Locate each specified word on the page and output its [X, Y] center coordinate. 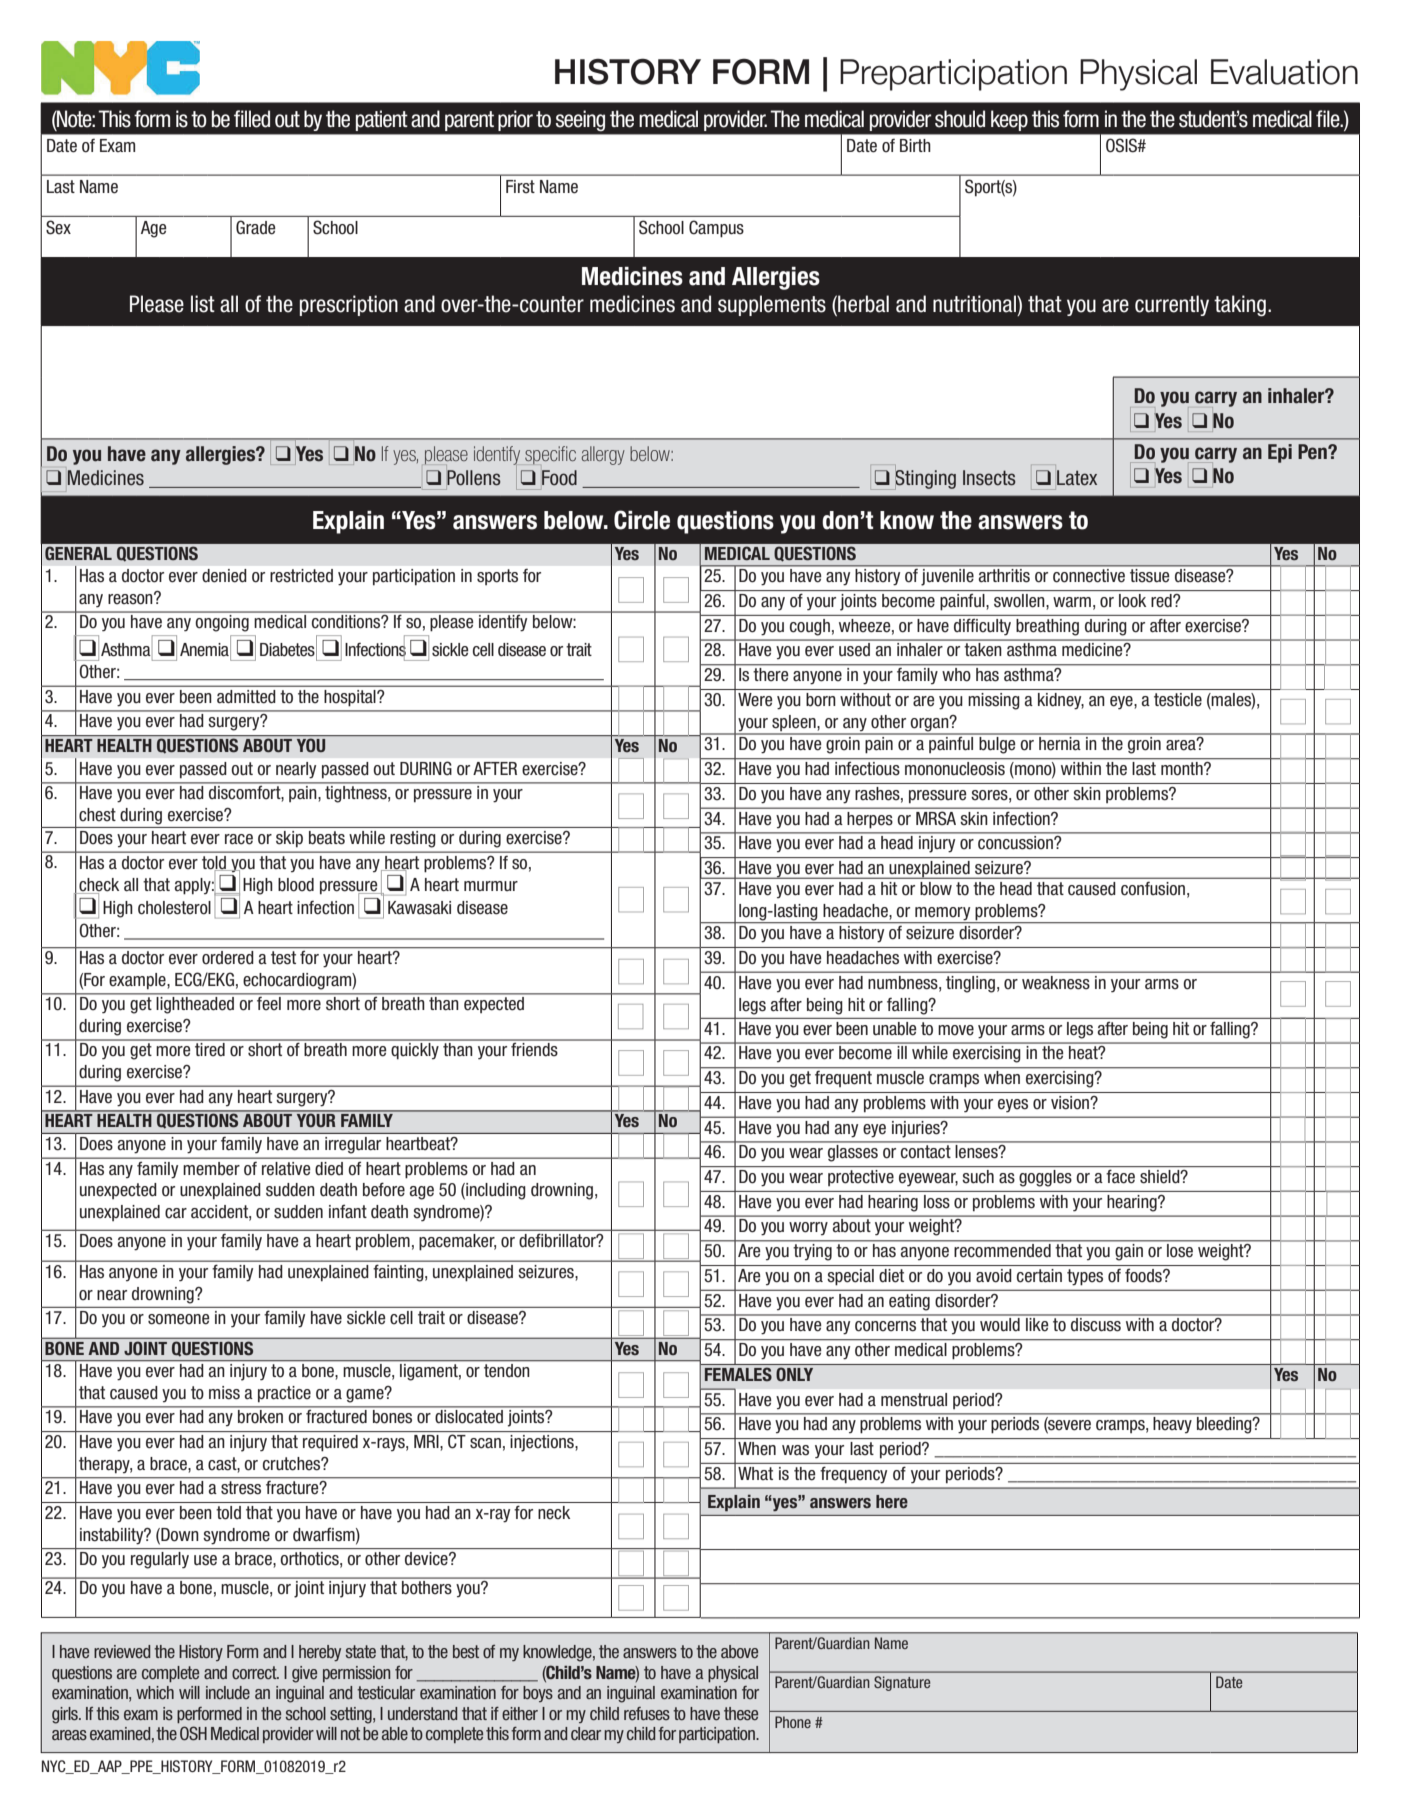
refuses [647, 1713]
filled [252, 119]
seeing [580, 120]
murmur [491, 886]
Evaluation [1284, 72]
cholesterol [174, 908]
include [228, 1692]
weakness [1055, 982]
